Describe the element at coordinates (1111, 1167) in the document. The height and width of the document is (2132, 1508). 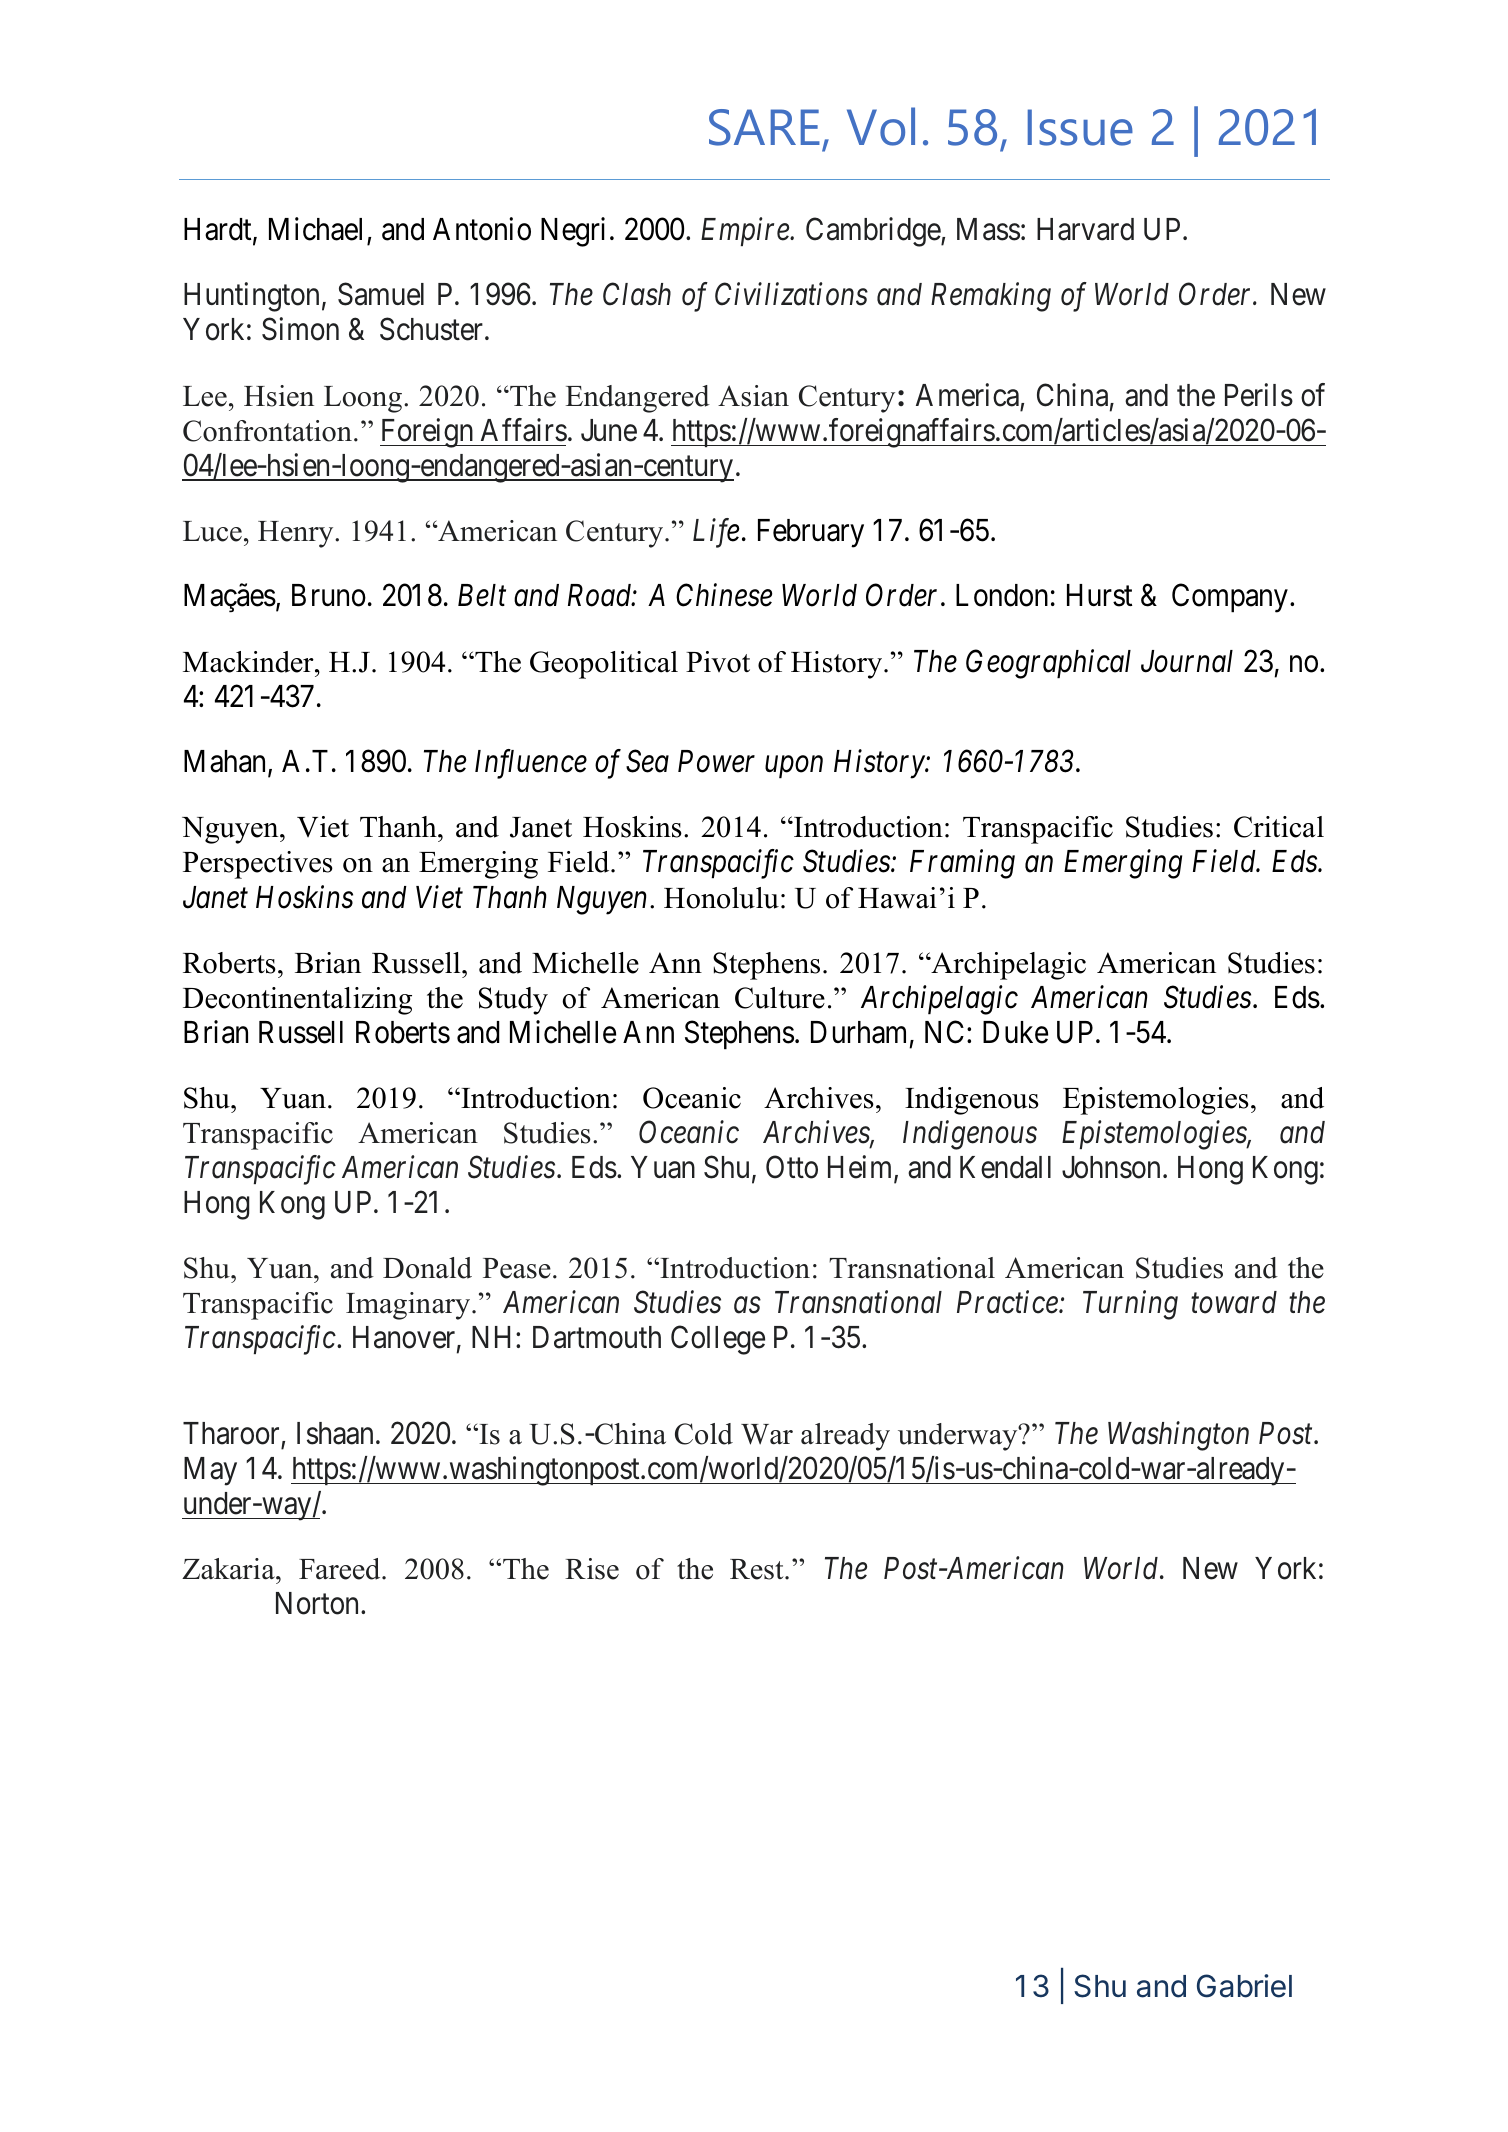
I see `Johnson` at that location.
